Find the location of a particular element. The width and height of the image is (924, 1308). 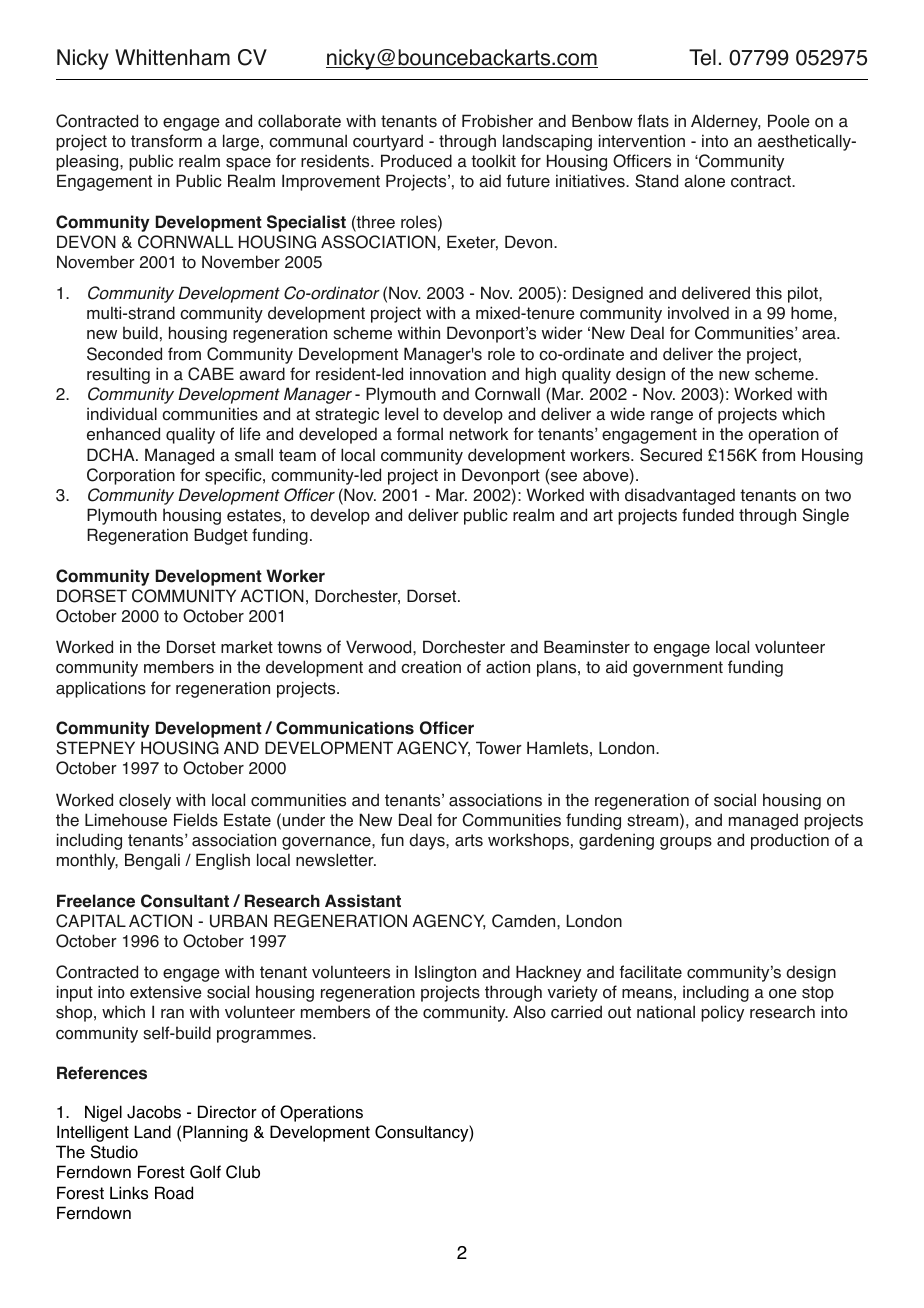

government is located at coordinates (678, 669).
